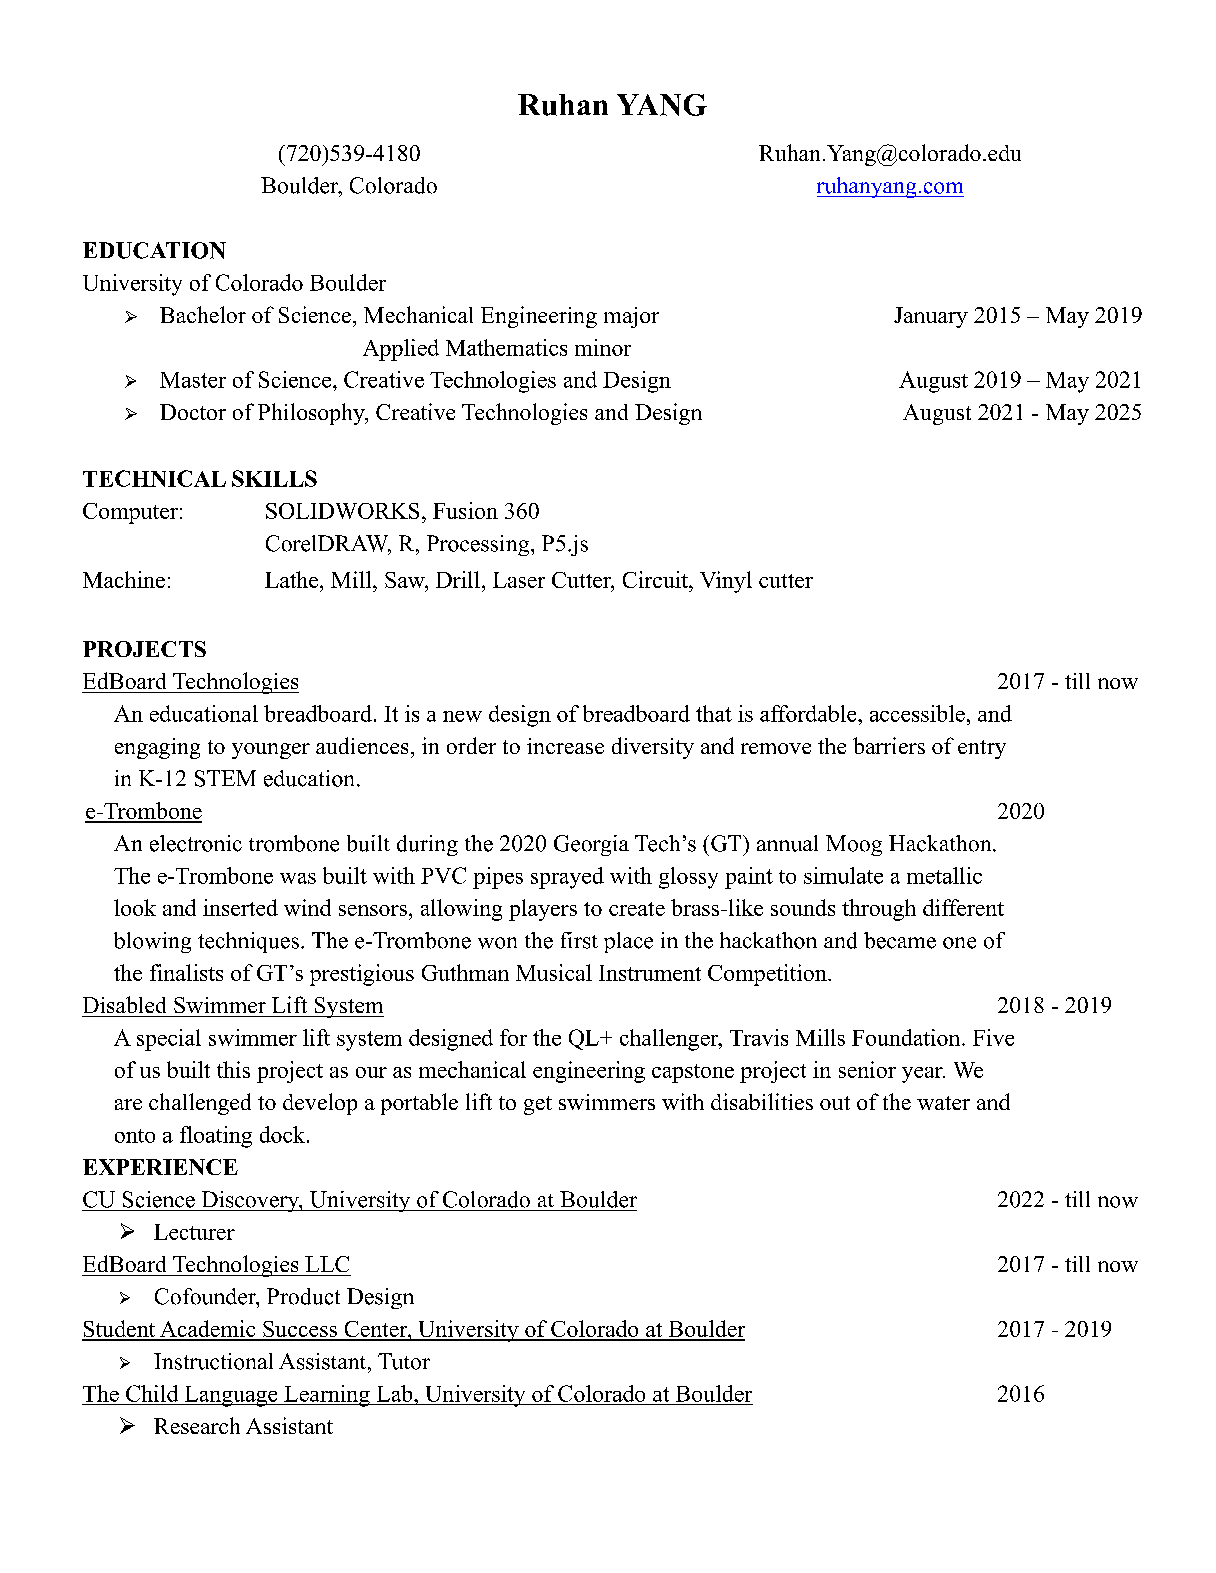 Image resolution: width=1216 pixels, height=1573 pixels. I want to click on January, so click(931, 317).
